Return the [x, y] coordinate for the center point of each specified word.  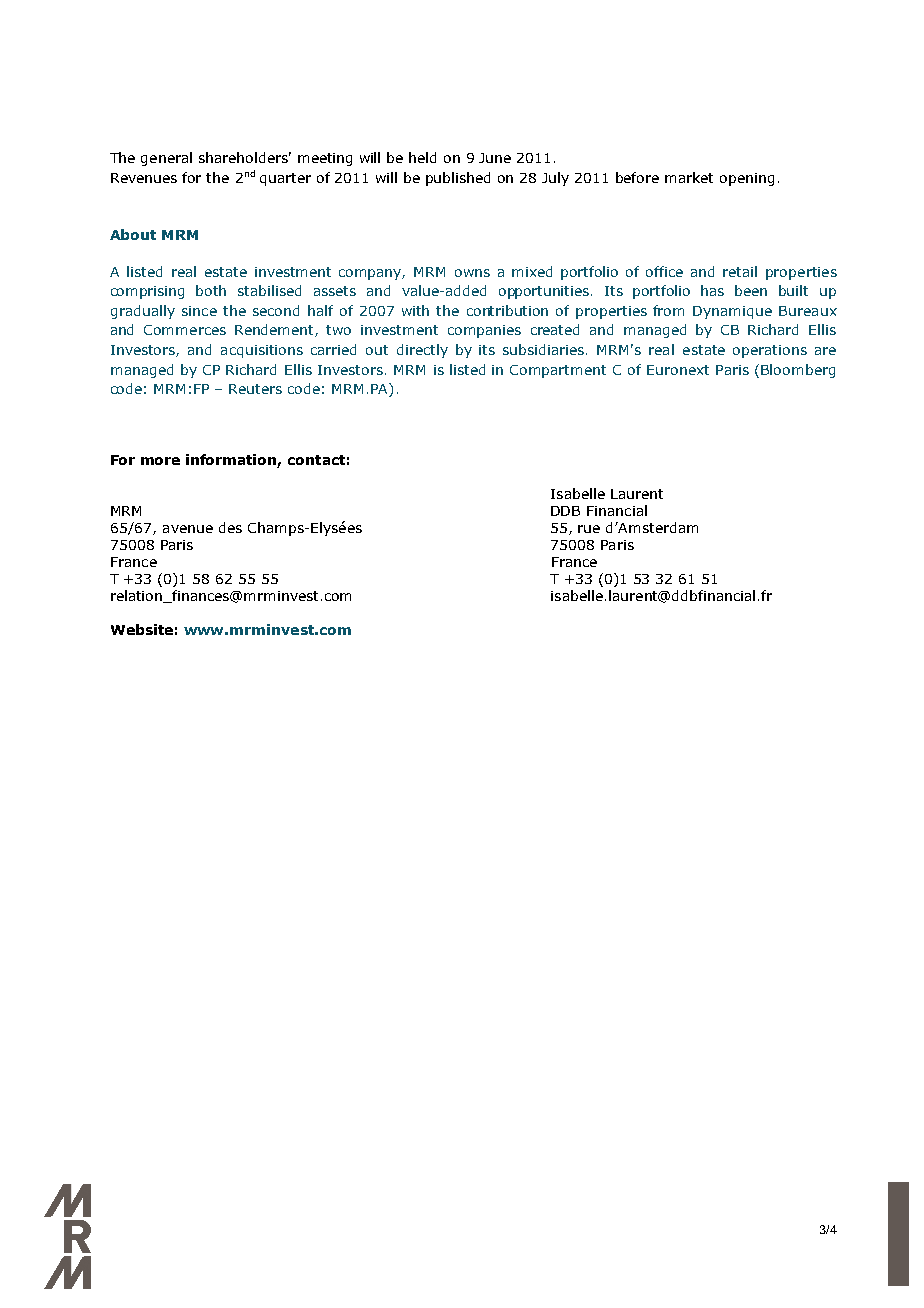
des [230, 527]
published [458, 179]
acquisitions [262, 351]
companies [484, 331]
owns [472, 273]
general [166, 159]
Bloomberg [798, 371]
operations [770, 351]
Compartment [558, 371]
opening [747, 179]
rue [589, 529]
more [160, 461]
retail [740, 271]
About [133, 234]
